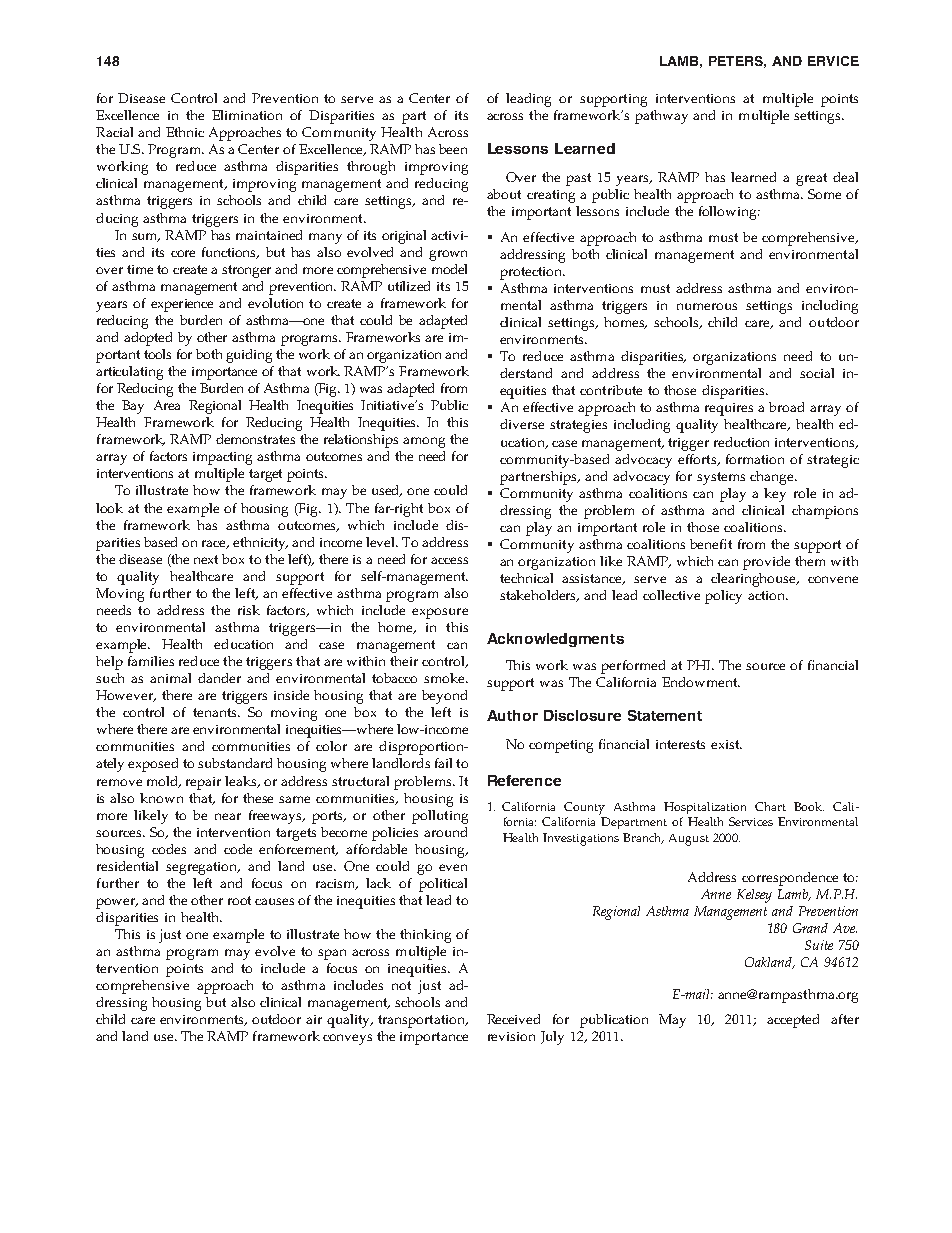 The image size is (952, 1233). What do you see at coordinates (453, 149) in the screenshot?
I see `been` at bounding box center [453, 149].
